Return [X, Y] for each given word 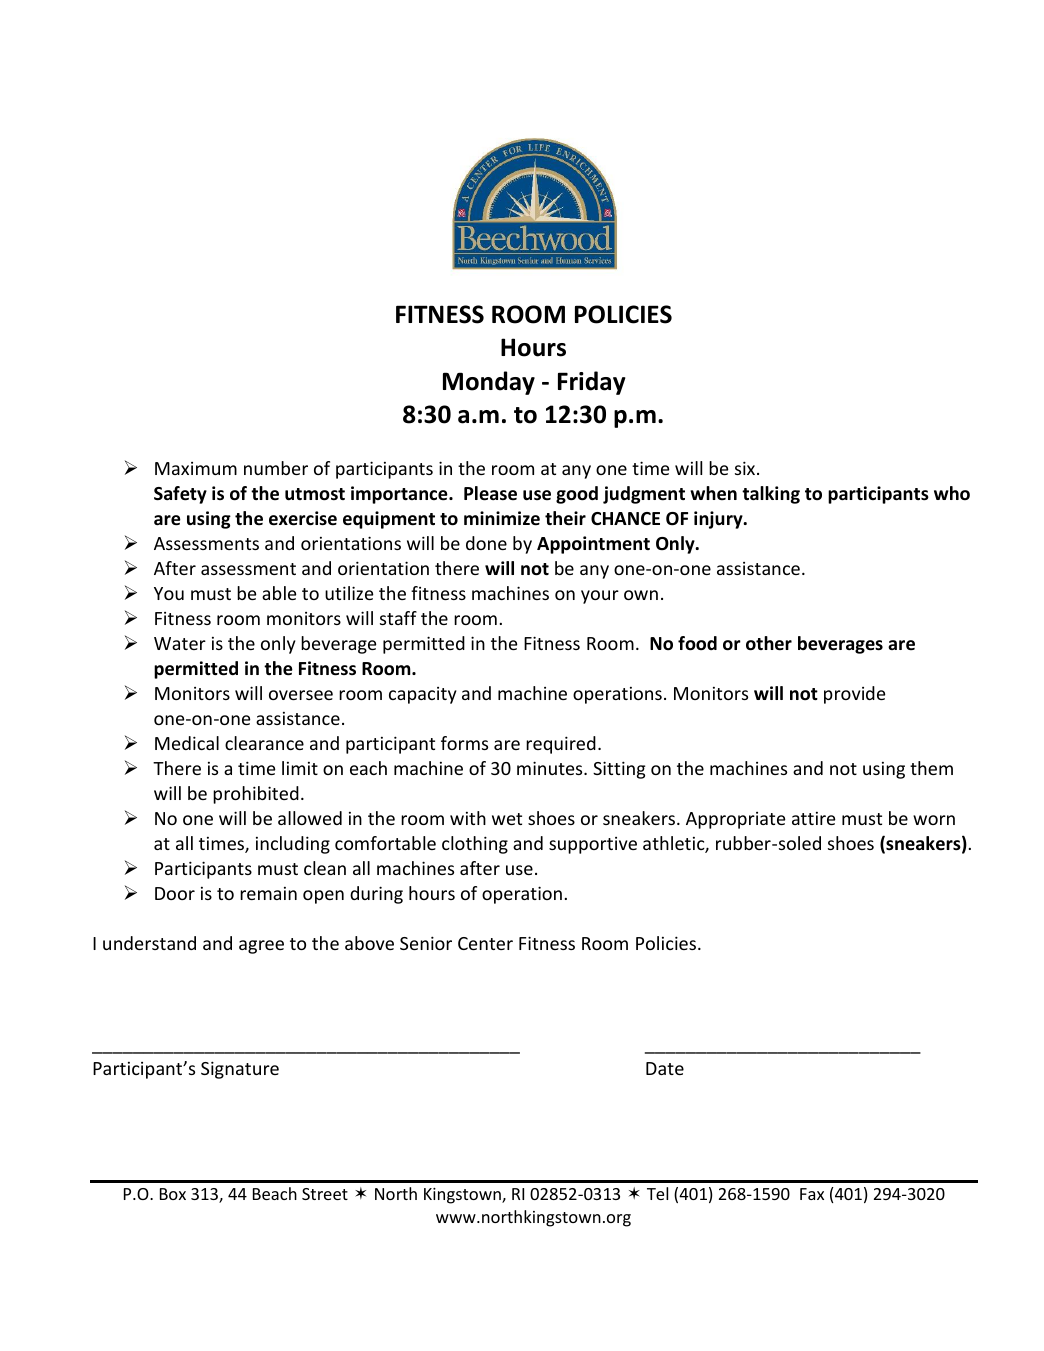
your [600, 597]
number [276, 468]
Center [485, 943]
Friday [592, 383]
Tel [657, 1193]
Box [173, 1194]
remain [268, 893]
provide [855, 695]
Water [180, 643]
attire [814, 818]
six [746, 468]
